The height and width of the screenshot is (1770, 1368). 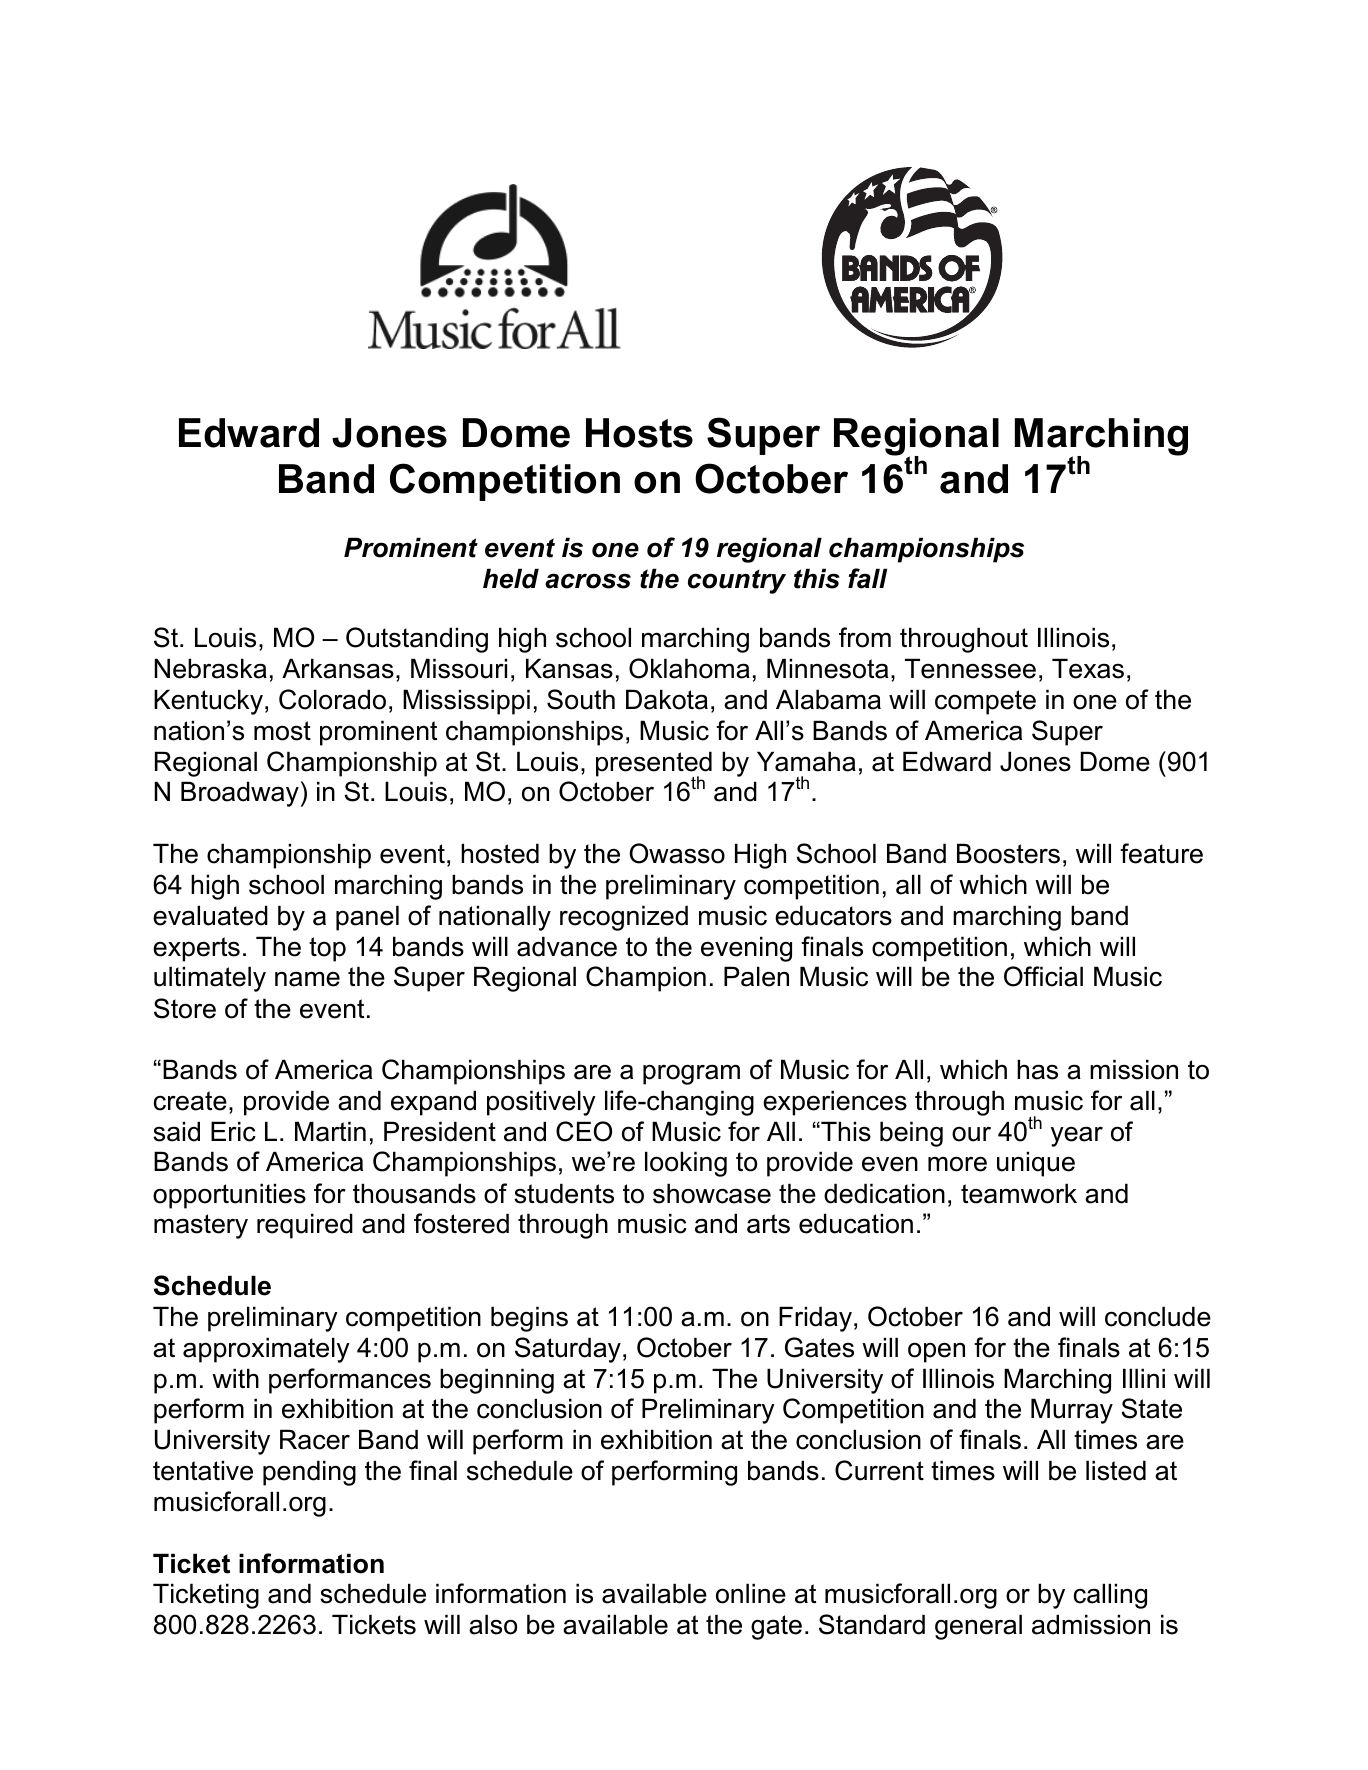 What do you see at coordinates (654, 765) in the screenshot?
I see `presented` at bounding box center [654, 765].
